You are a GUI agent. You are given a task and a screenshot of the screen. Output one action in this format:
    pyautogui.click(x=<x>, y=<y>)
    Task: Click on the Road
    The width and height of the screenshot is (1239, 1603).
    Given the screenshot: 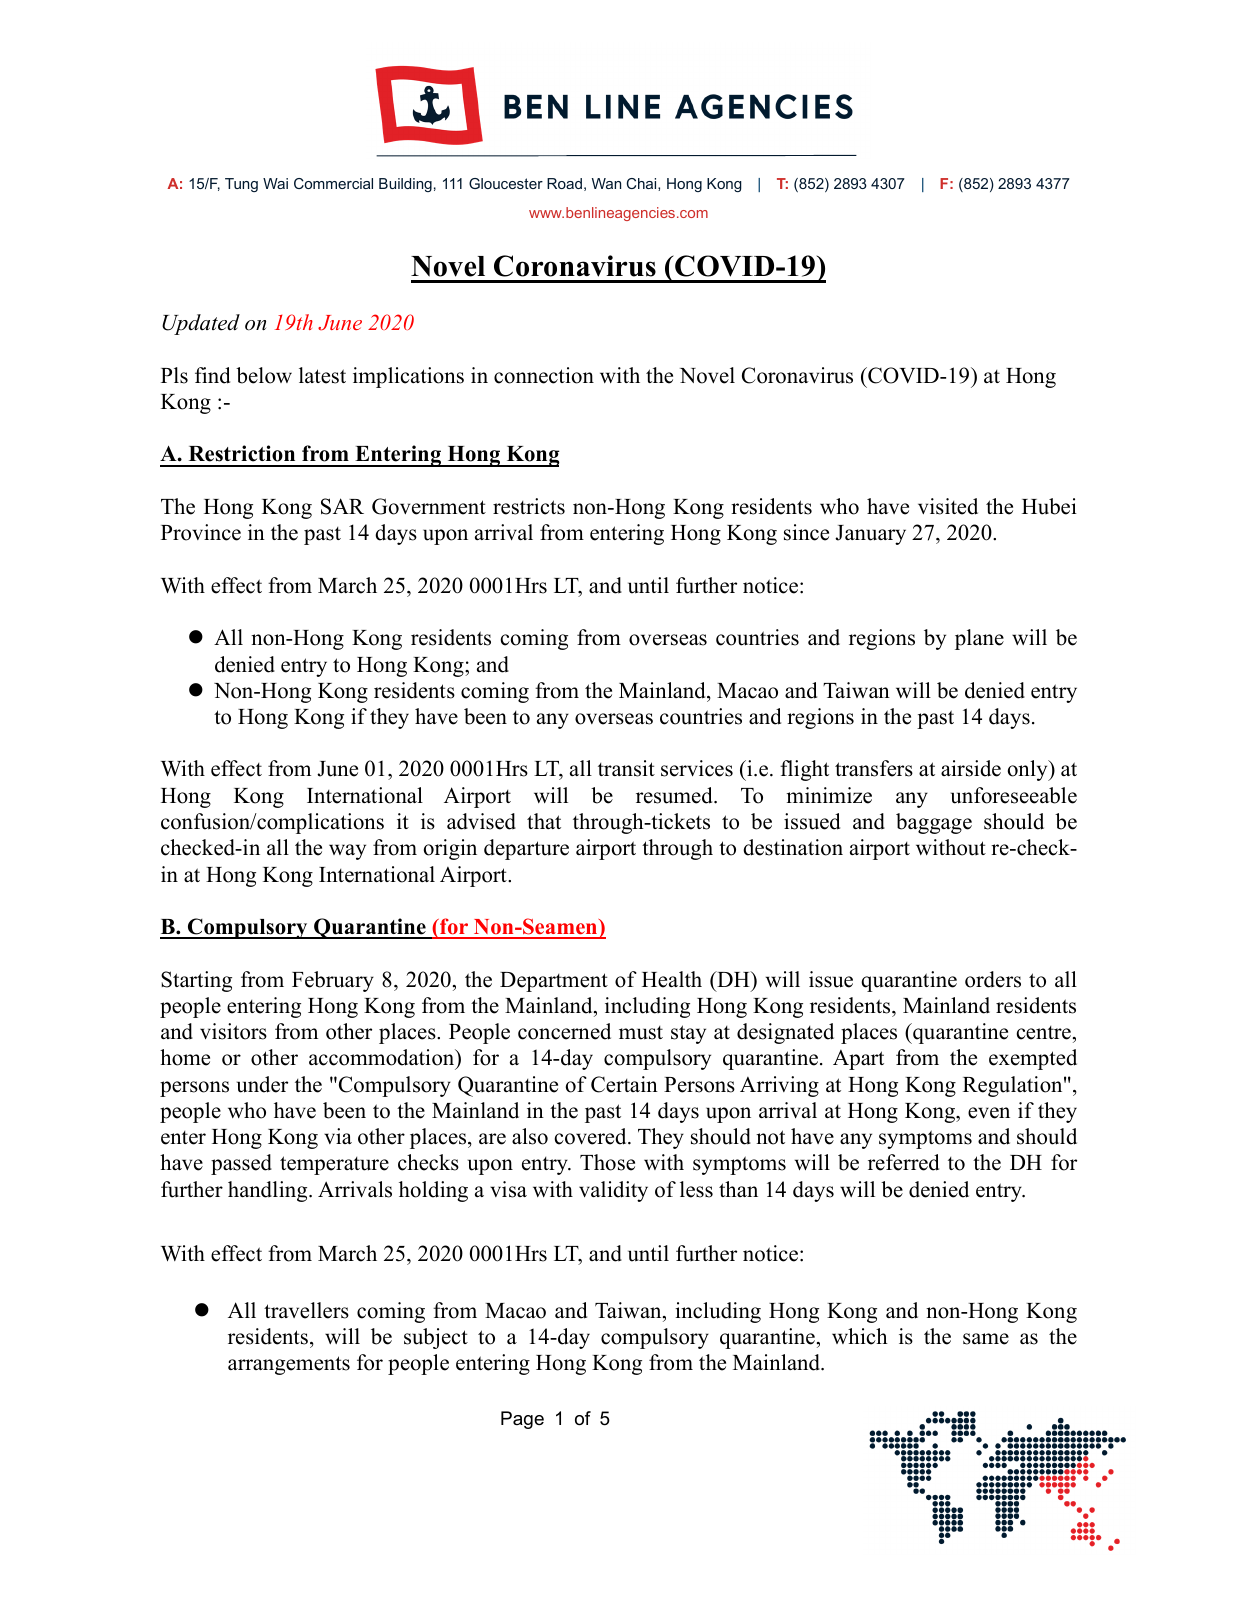 What is the action you would take?
    pyautogui.click(x=564, y=183)
